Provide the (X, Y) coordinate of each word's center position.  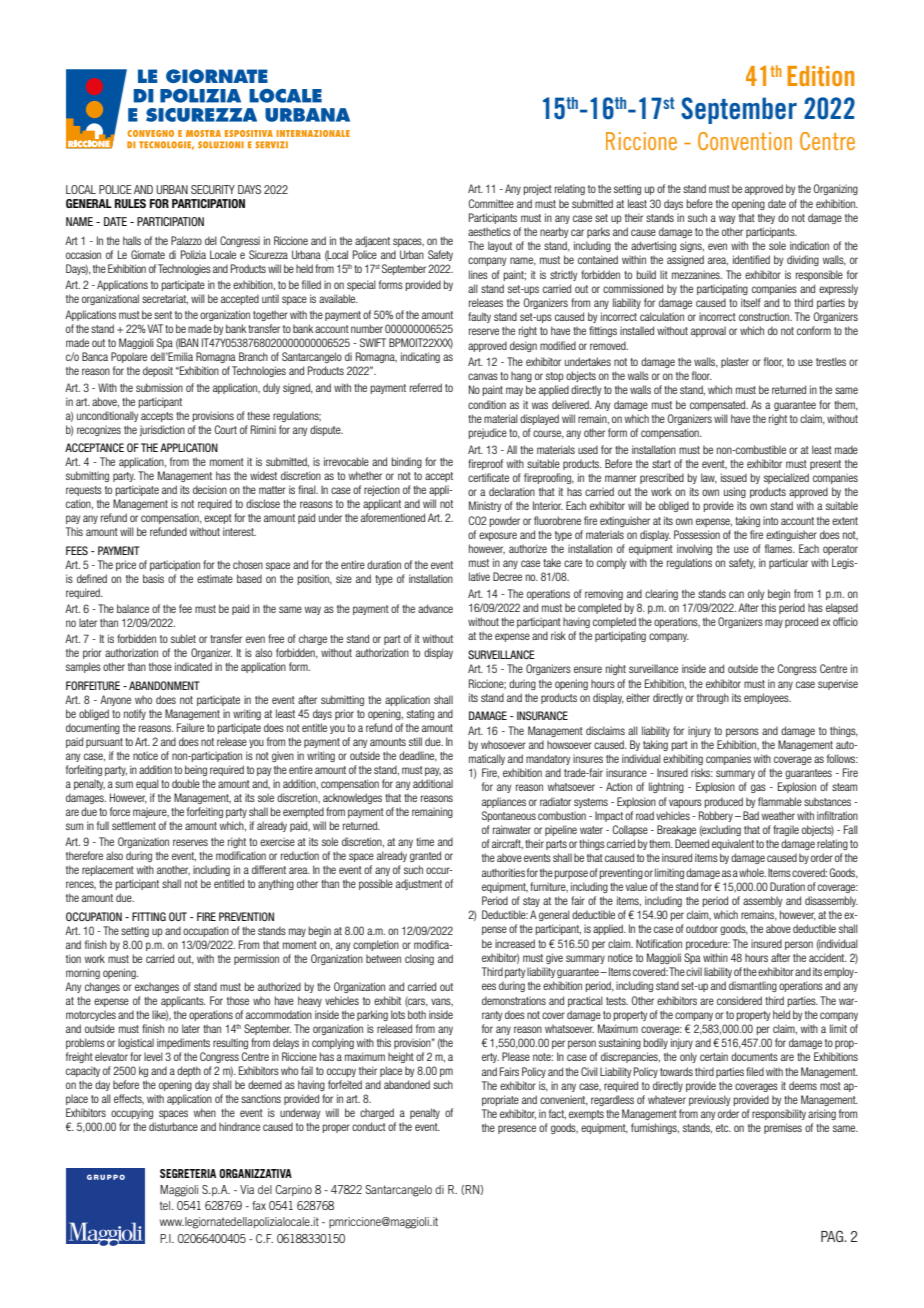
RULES (130, 203)
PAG (832, 1236)
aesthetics (489, 231)
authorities (503, 872)
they (766, 218)
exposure (498, 536)
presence (517, 1129)
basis (153, 578)
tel (166, 1205)
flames (780, 548)
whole (752, 872)
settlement (134, 825)
